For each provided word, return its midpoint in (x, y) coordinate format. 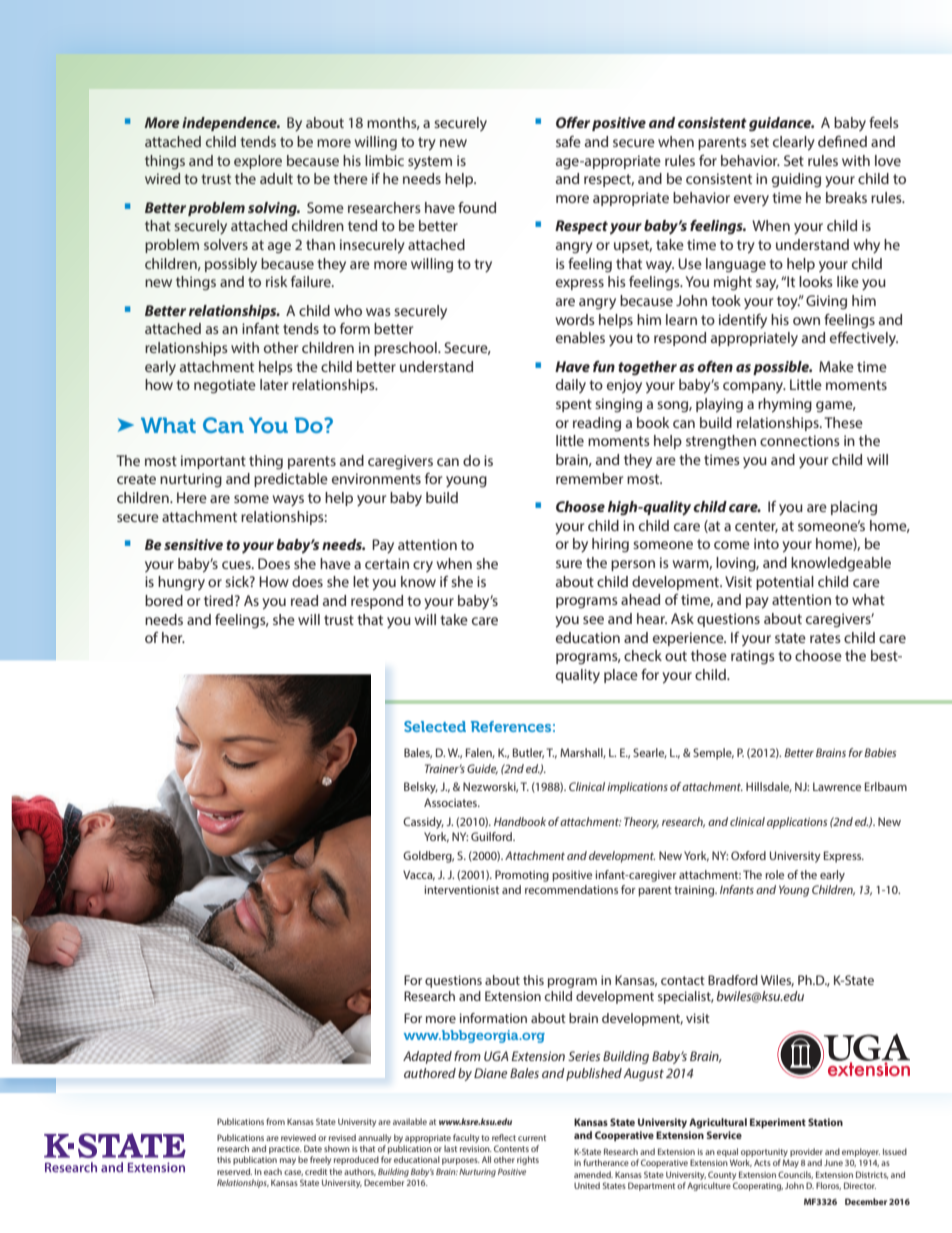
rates (825, 638)
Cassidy (423, 823)
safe (568, 141)
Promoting (522, 876)
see (593, 620)
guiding (796, 180)
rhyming (785, 405)
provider (806, 1154)
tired (218, 600)
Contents (511, 1148)
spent (574, 405)
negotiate (225, 386)
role (774, 874)
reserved (234, 1171)
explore (258, 162)
